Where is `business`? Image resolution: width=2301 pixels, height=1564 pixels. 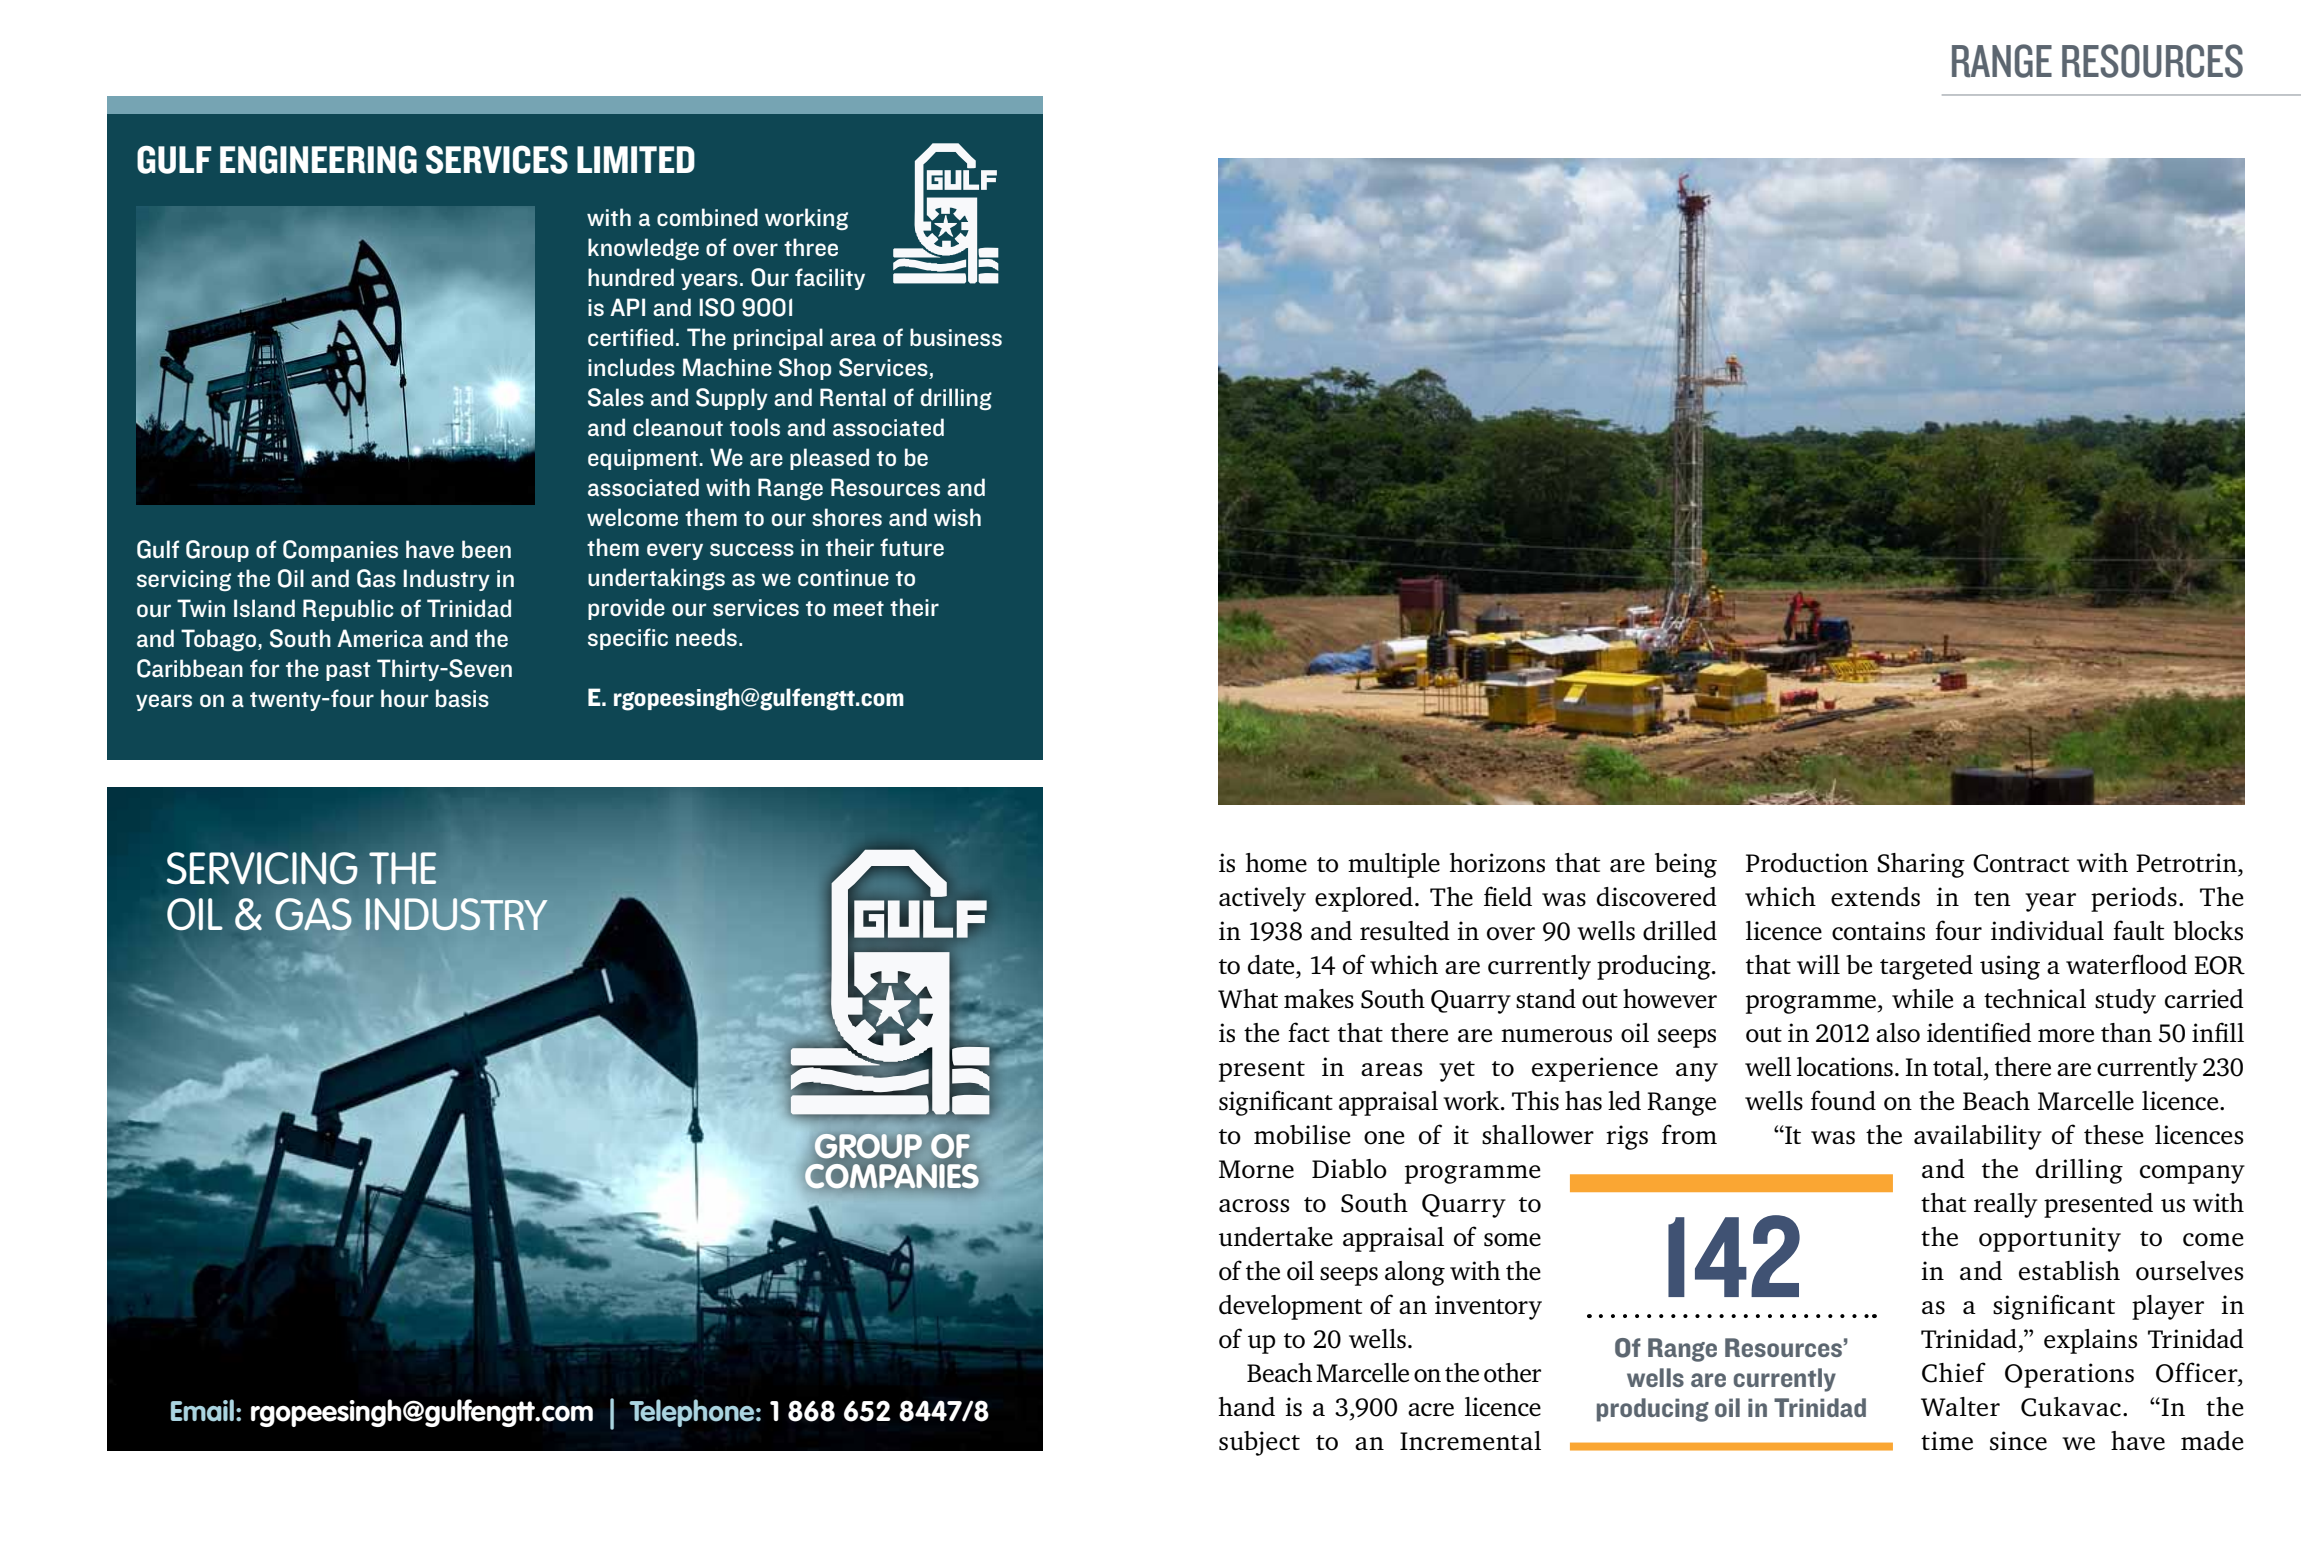 business is located at coordinates (956, 337).
